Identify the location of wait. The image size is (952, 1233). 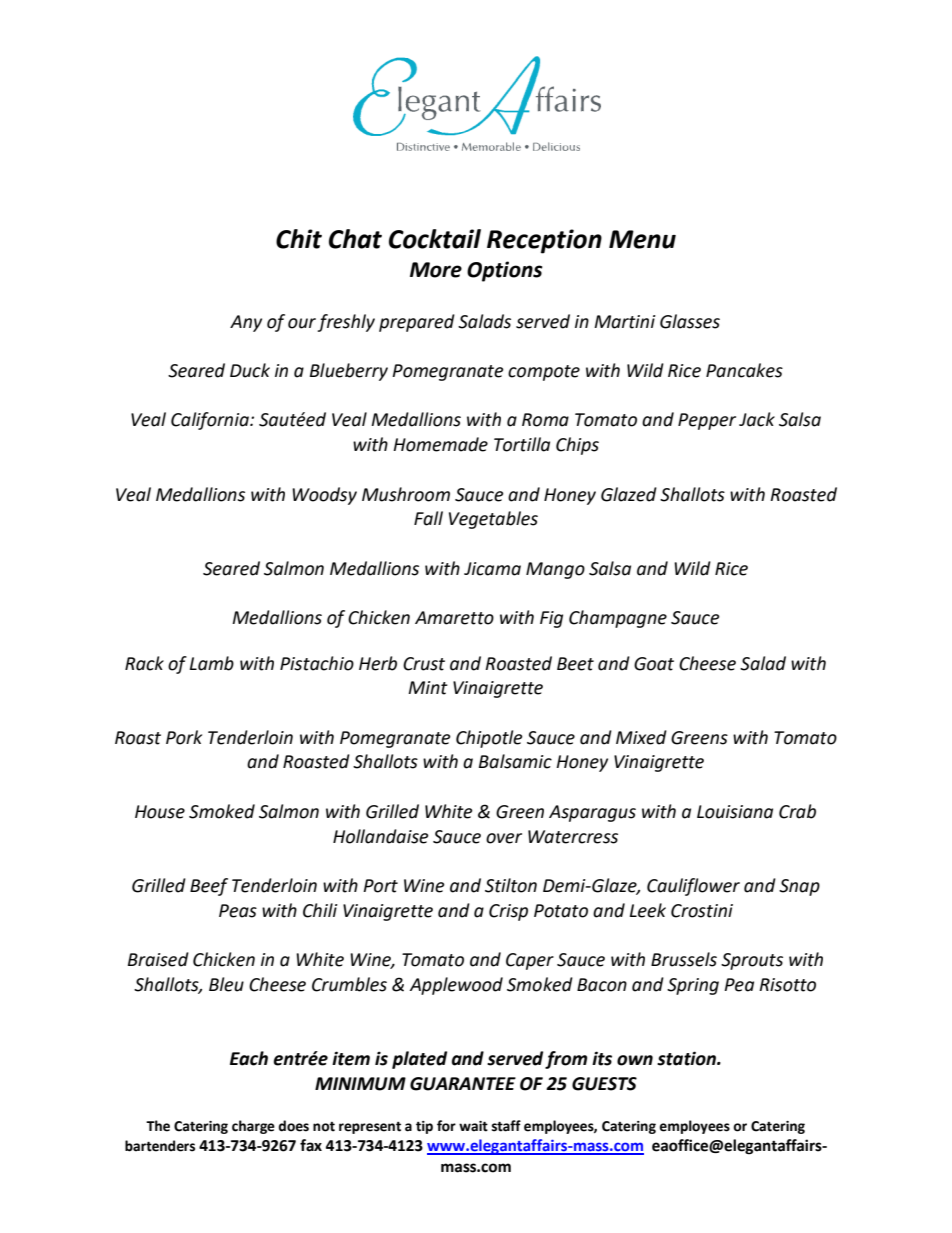
(473, 1126).
